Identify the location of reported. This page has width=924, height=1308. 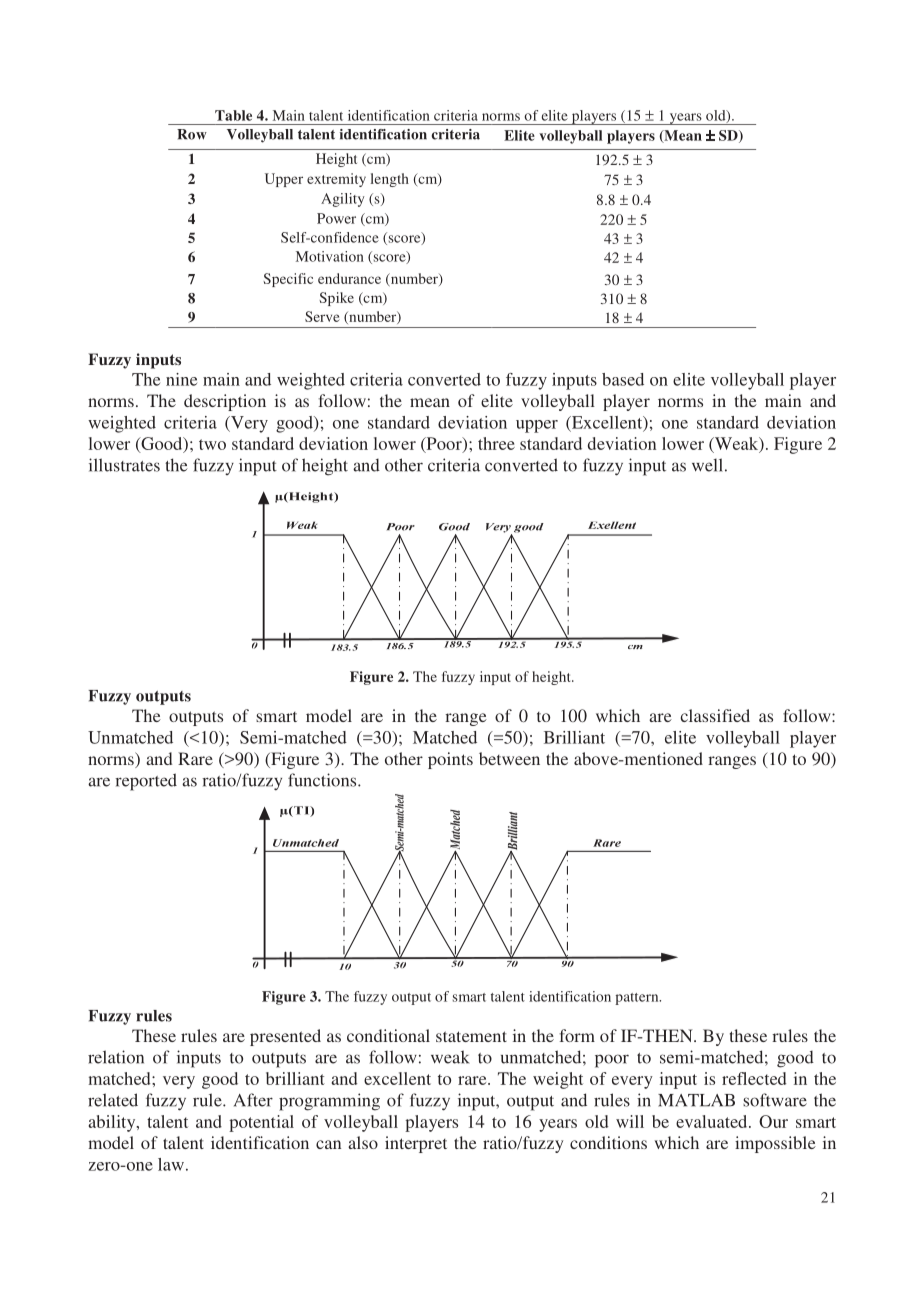
(146, 782).
